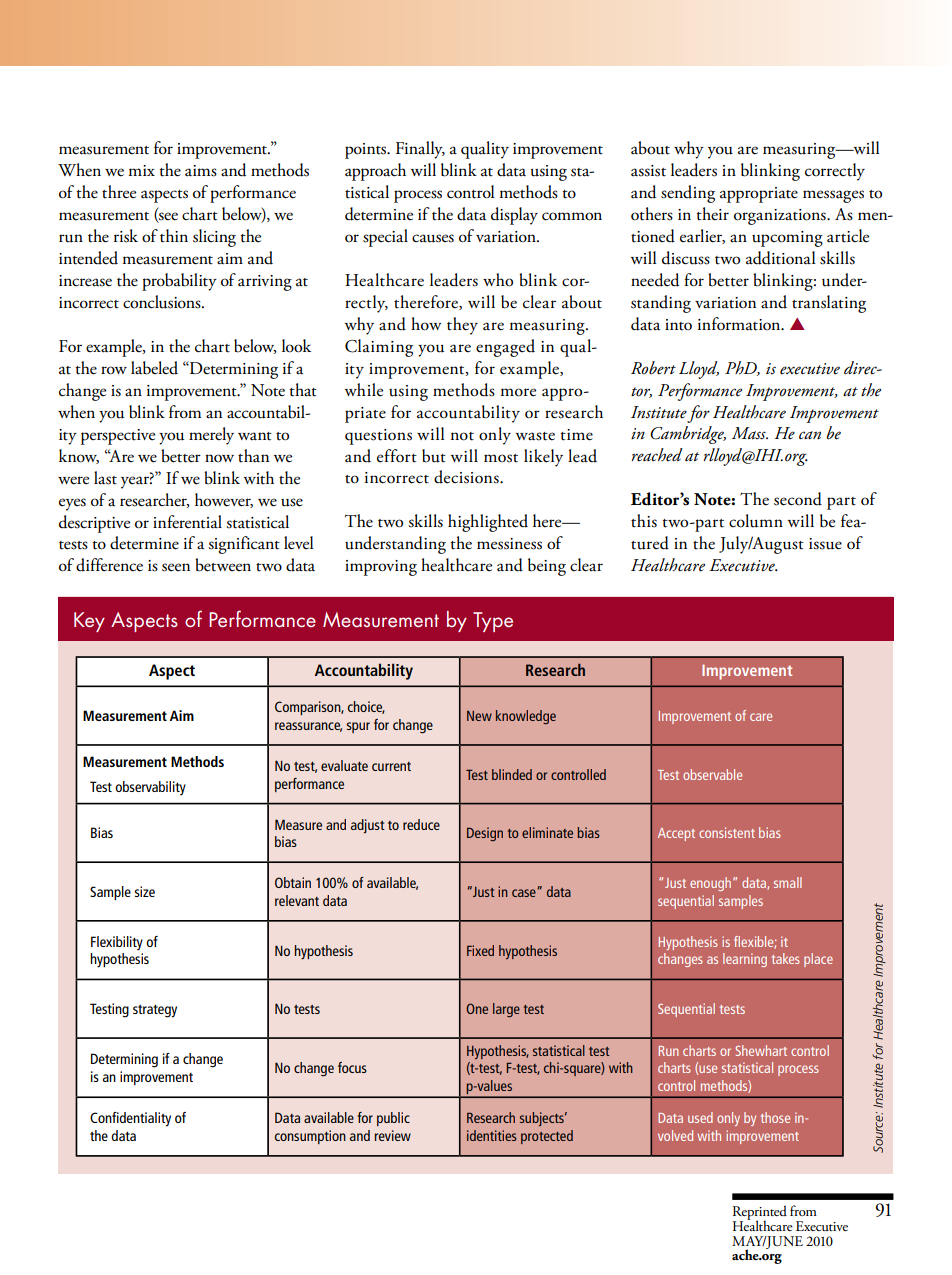  Describe the element at coordinates (130, 1119) in the screenshot. I see `Confidentiality` at that location.
